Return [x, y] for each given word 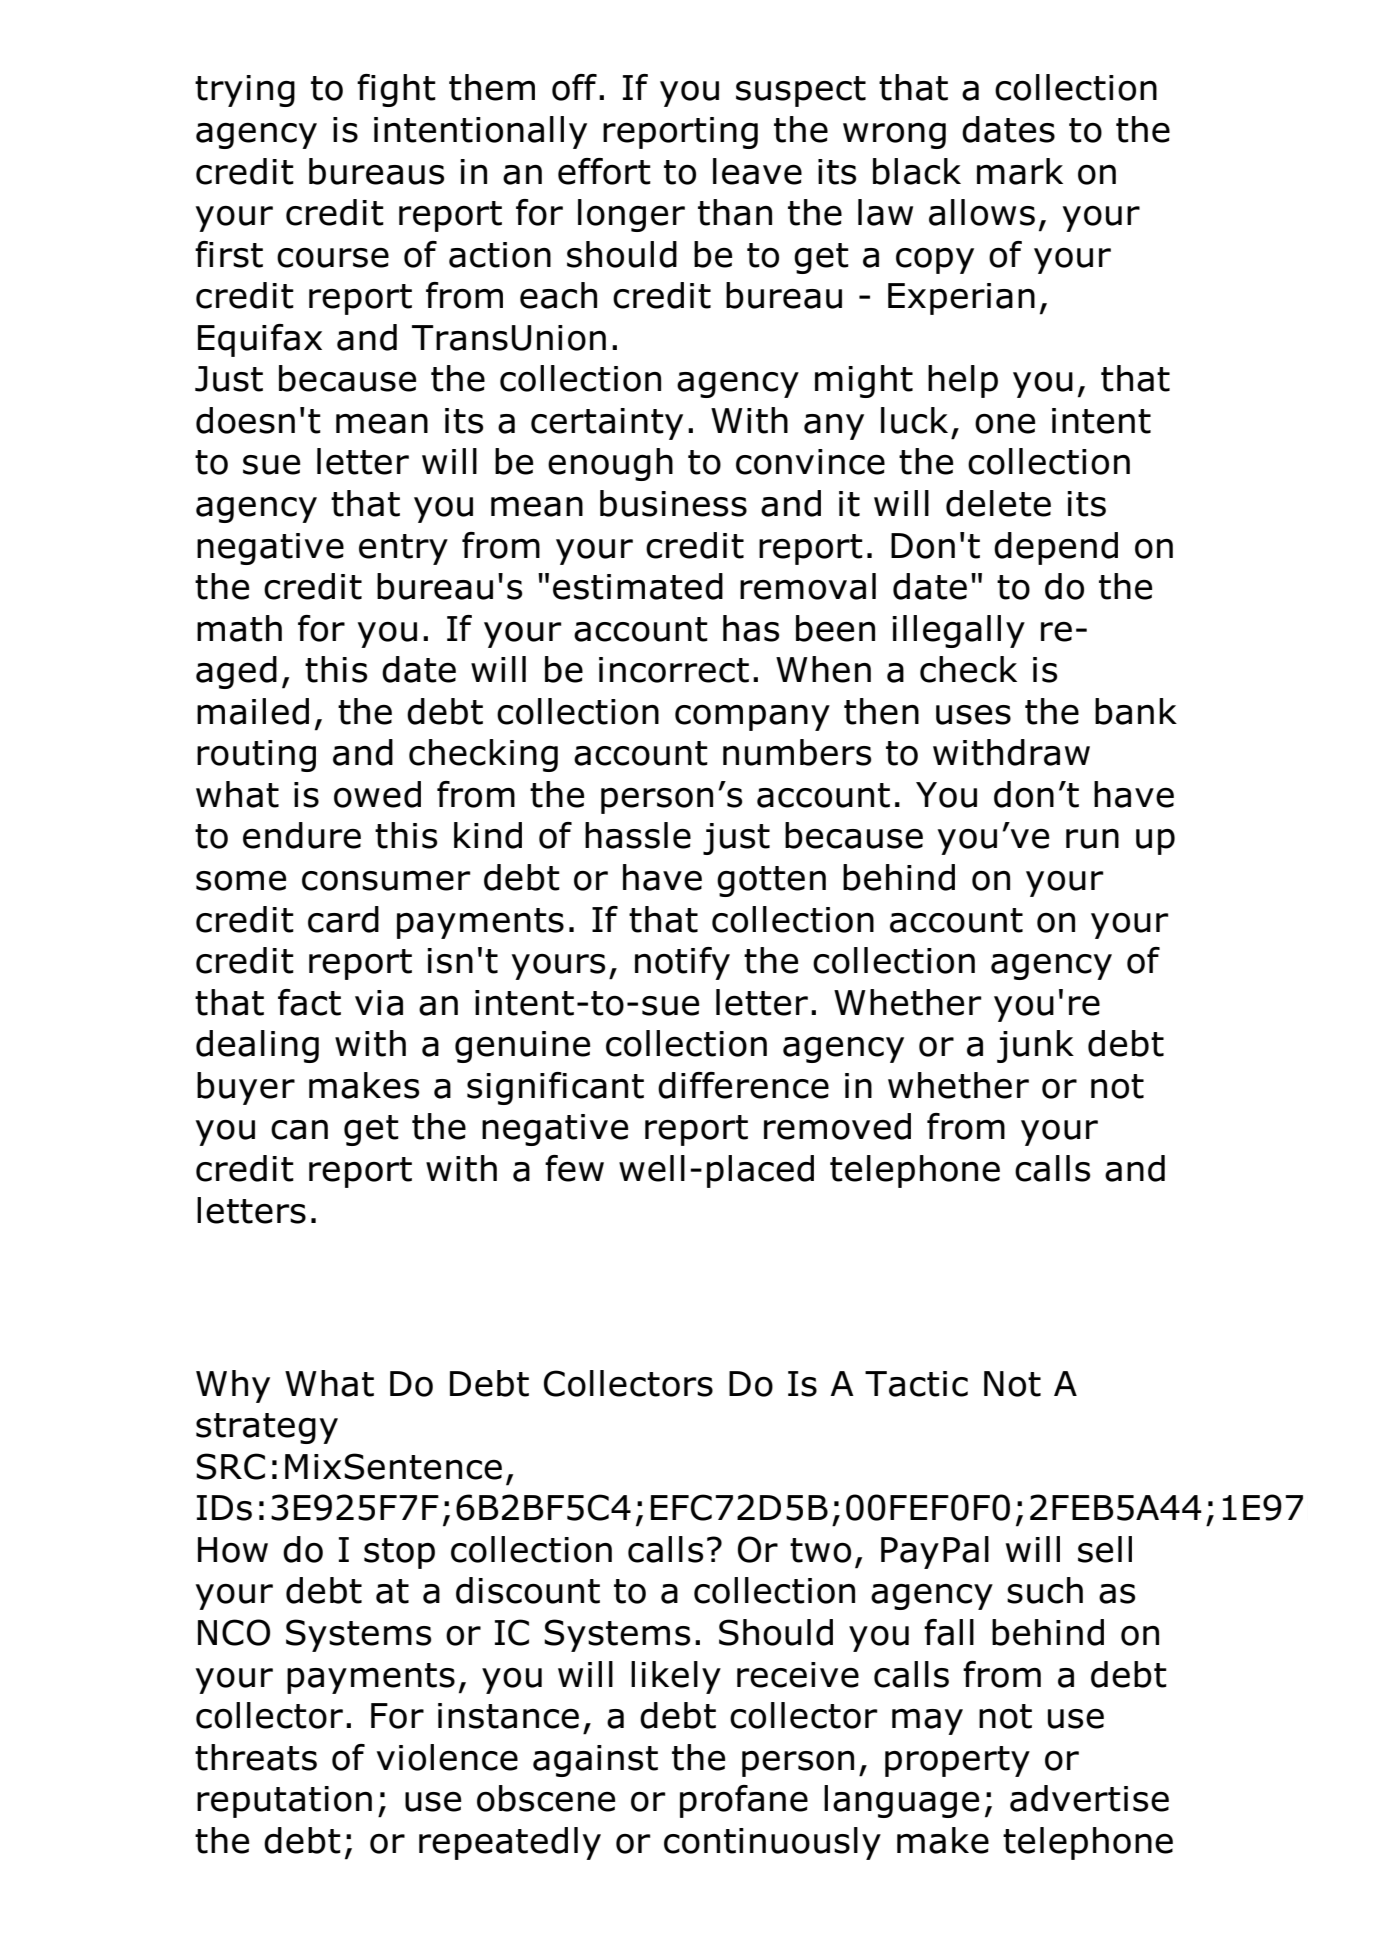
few [574, 1168]
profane [744, 1801]
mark [1020, 171]
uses [973, 715]
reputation [284, 1802]
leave [757, 171]
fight [396, 90]
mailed [253, 711]
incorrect [674, 670]
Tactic [916, 1384]
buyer [246, 1088]
